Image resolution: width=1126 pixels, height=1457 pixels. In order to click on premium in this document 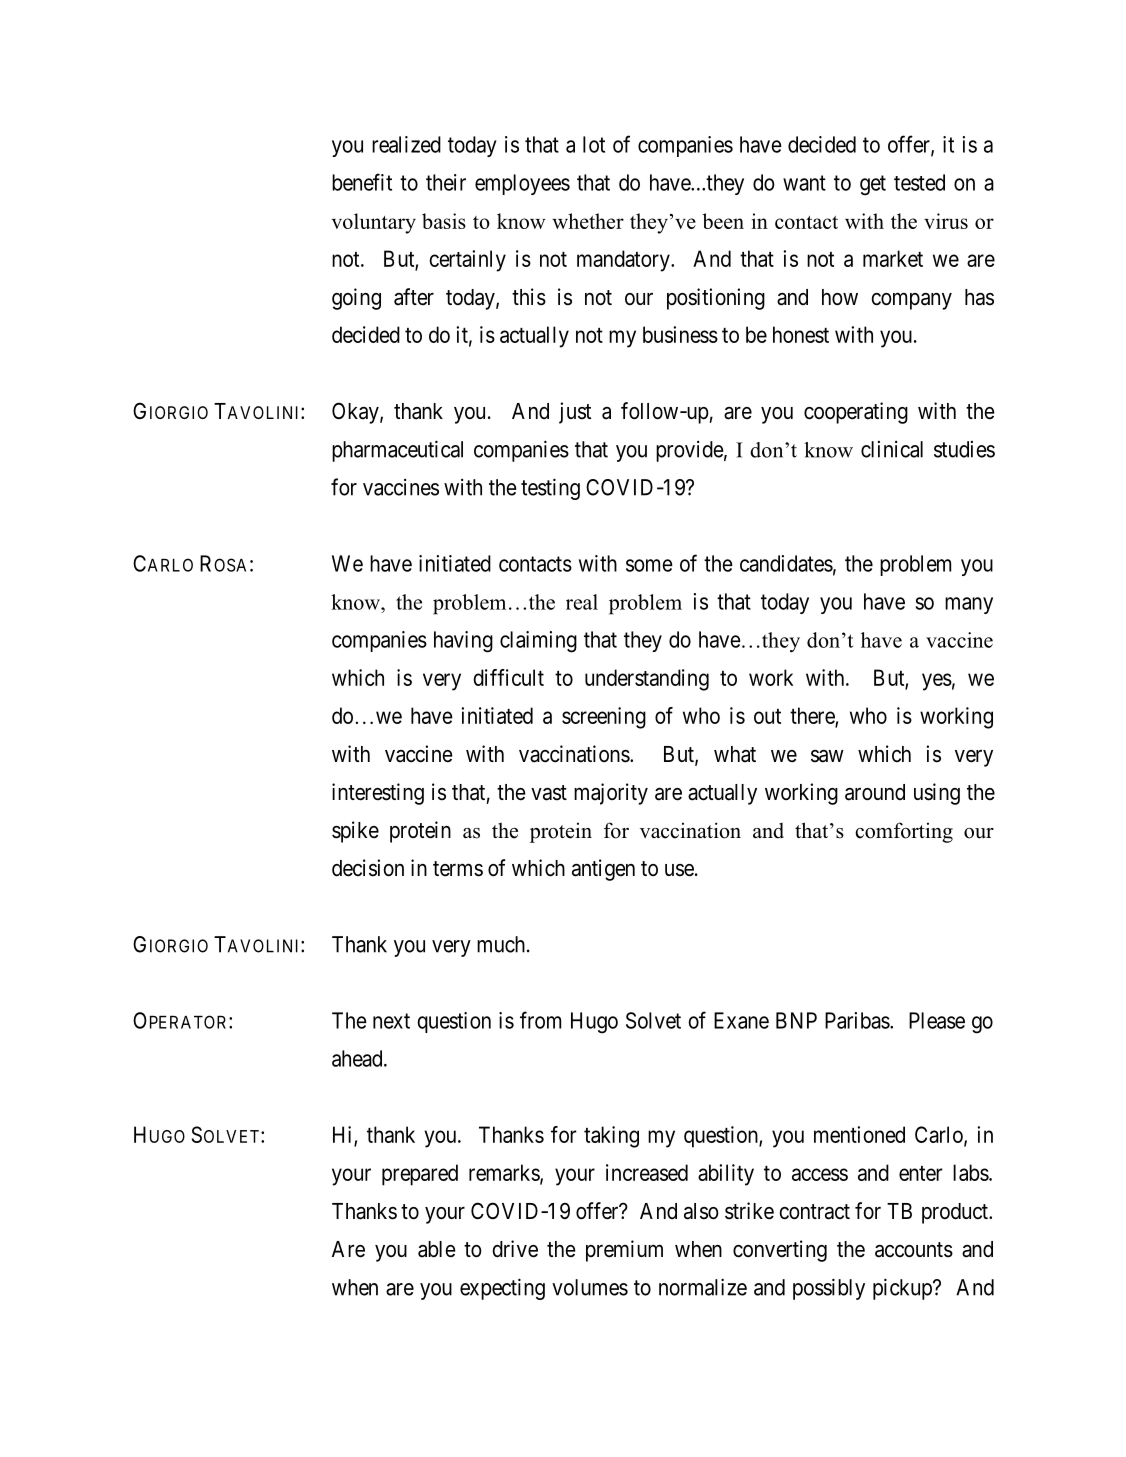, I will do `click(624, 1251)`.
